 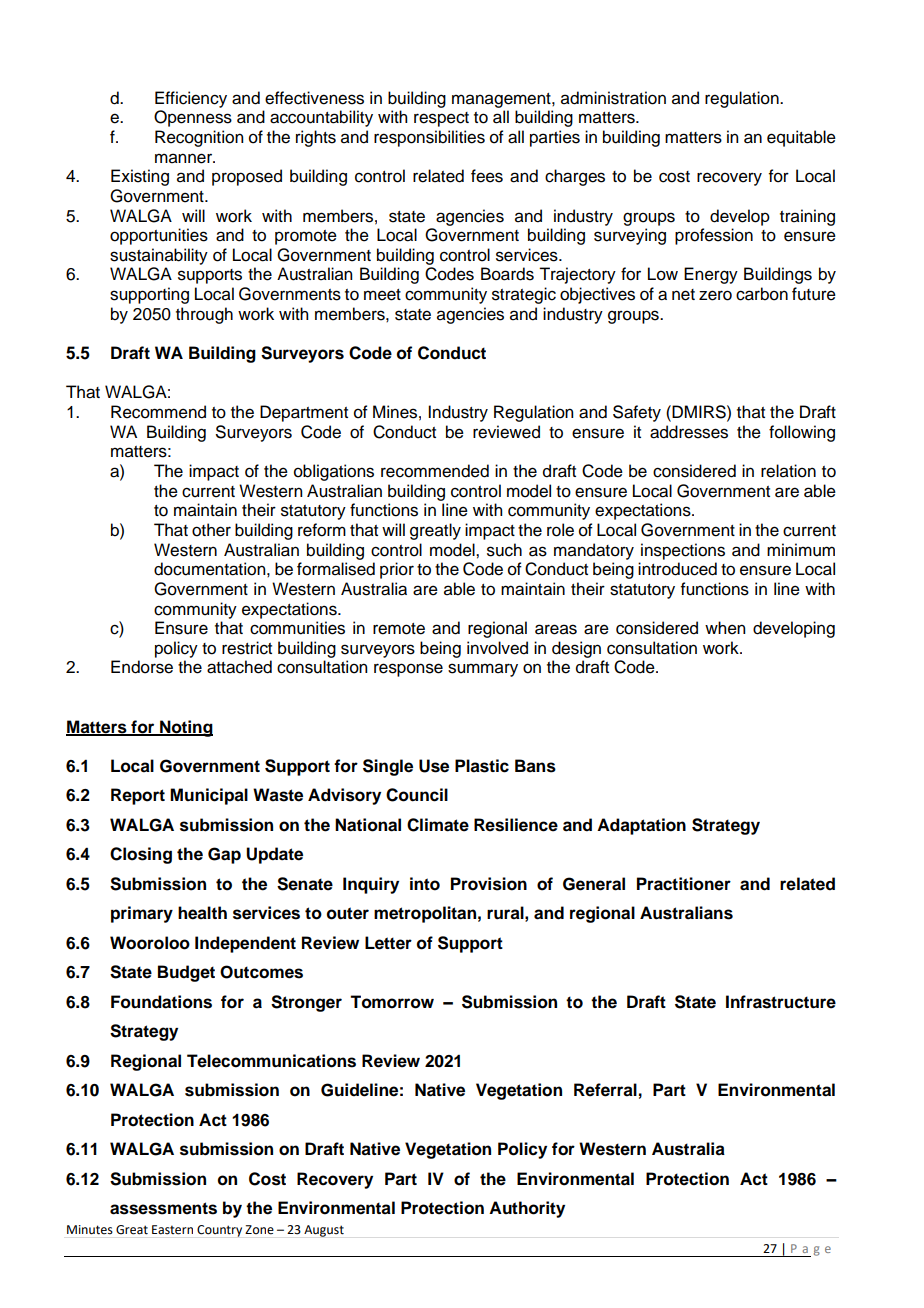 I want to click on administration, so click(x=613, y=98).
